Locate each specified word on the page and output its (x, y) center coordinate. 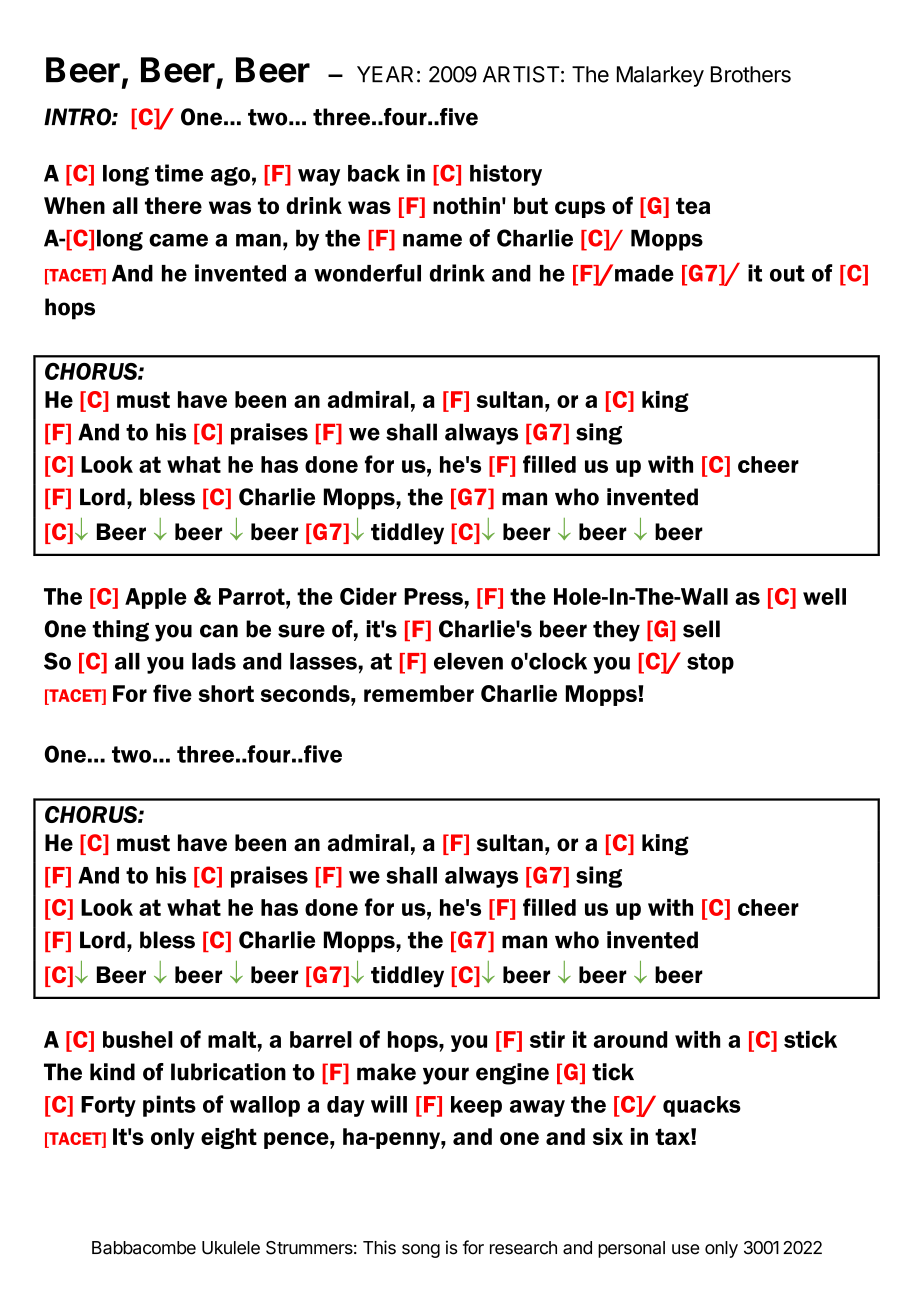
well (824, 596)
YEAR (385, 74)
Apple (156, 598)
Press (434, 596)
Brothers (751, 74)
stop (710, 663)
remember (419, 693)
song (421, 1251)
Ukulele (231, 1248)
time (179, 173)
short (226, 693)
